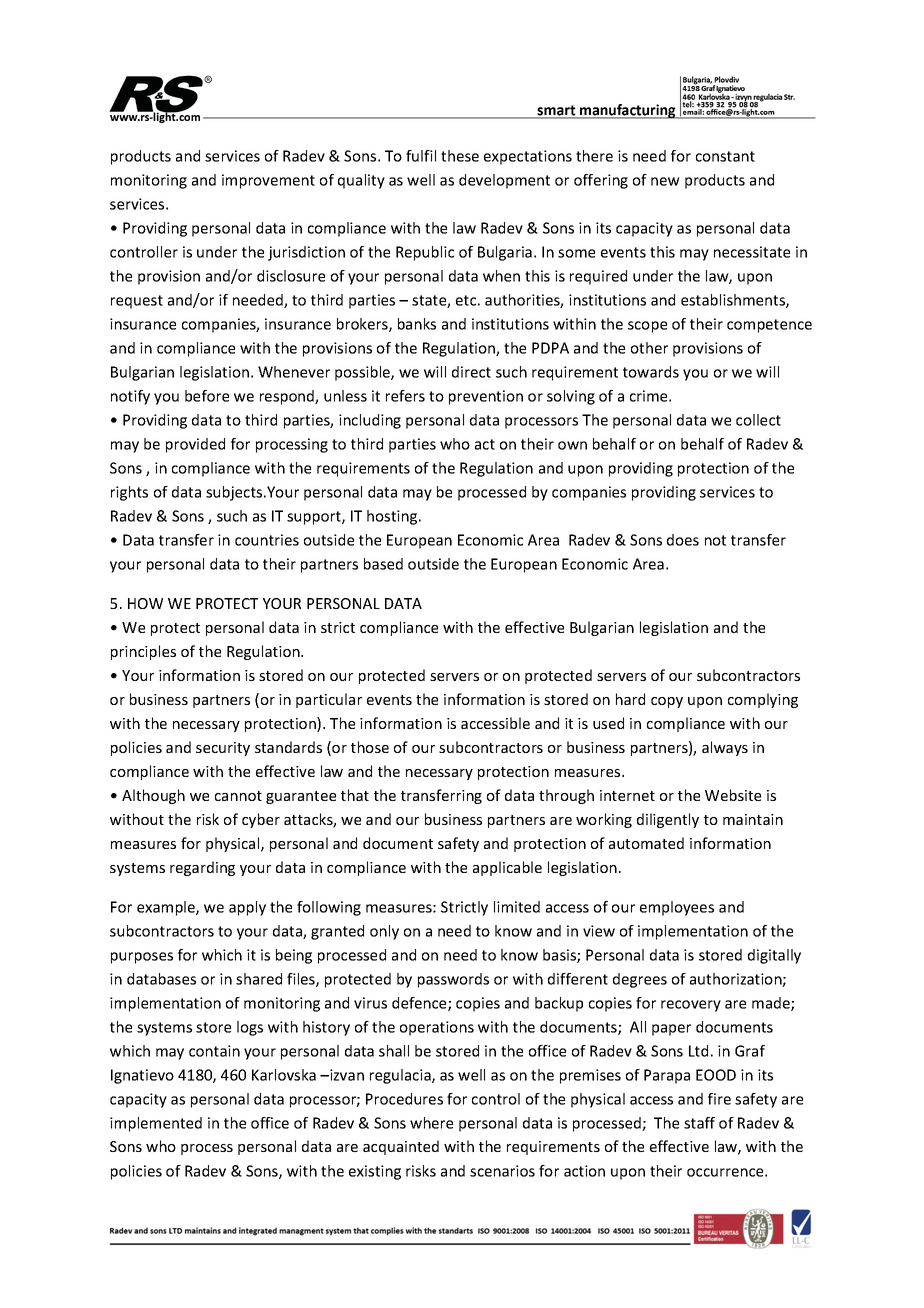  Describe the element at coordinates (725, 748) in the image. I see `always` at that location.
